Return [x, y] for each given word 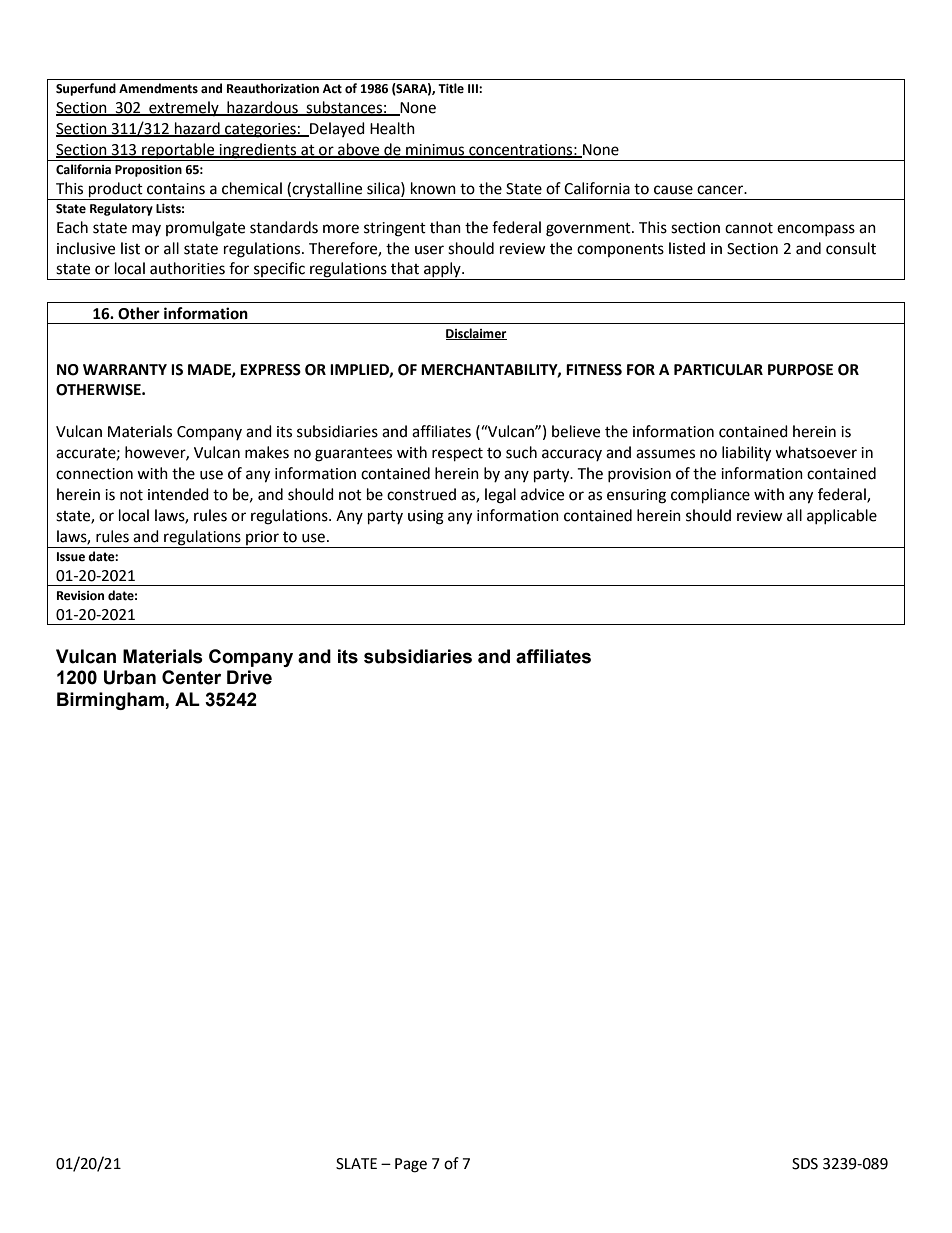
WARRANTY [125, 369]
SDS [805, 1164]
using [426, 517]
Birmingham [111, 701]
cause [673, 190]
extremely [184, 108]
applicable [842, 516]
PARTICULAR [718, 370]
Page [411, 1165]
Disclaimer [476, 334]
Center [191, 677]
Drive [249, 677]
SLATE [356, 1164]
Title [451, 88]
